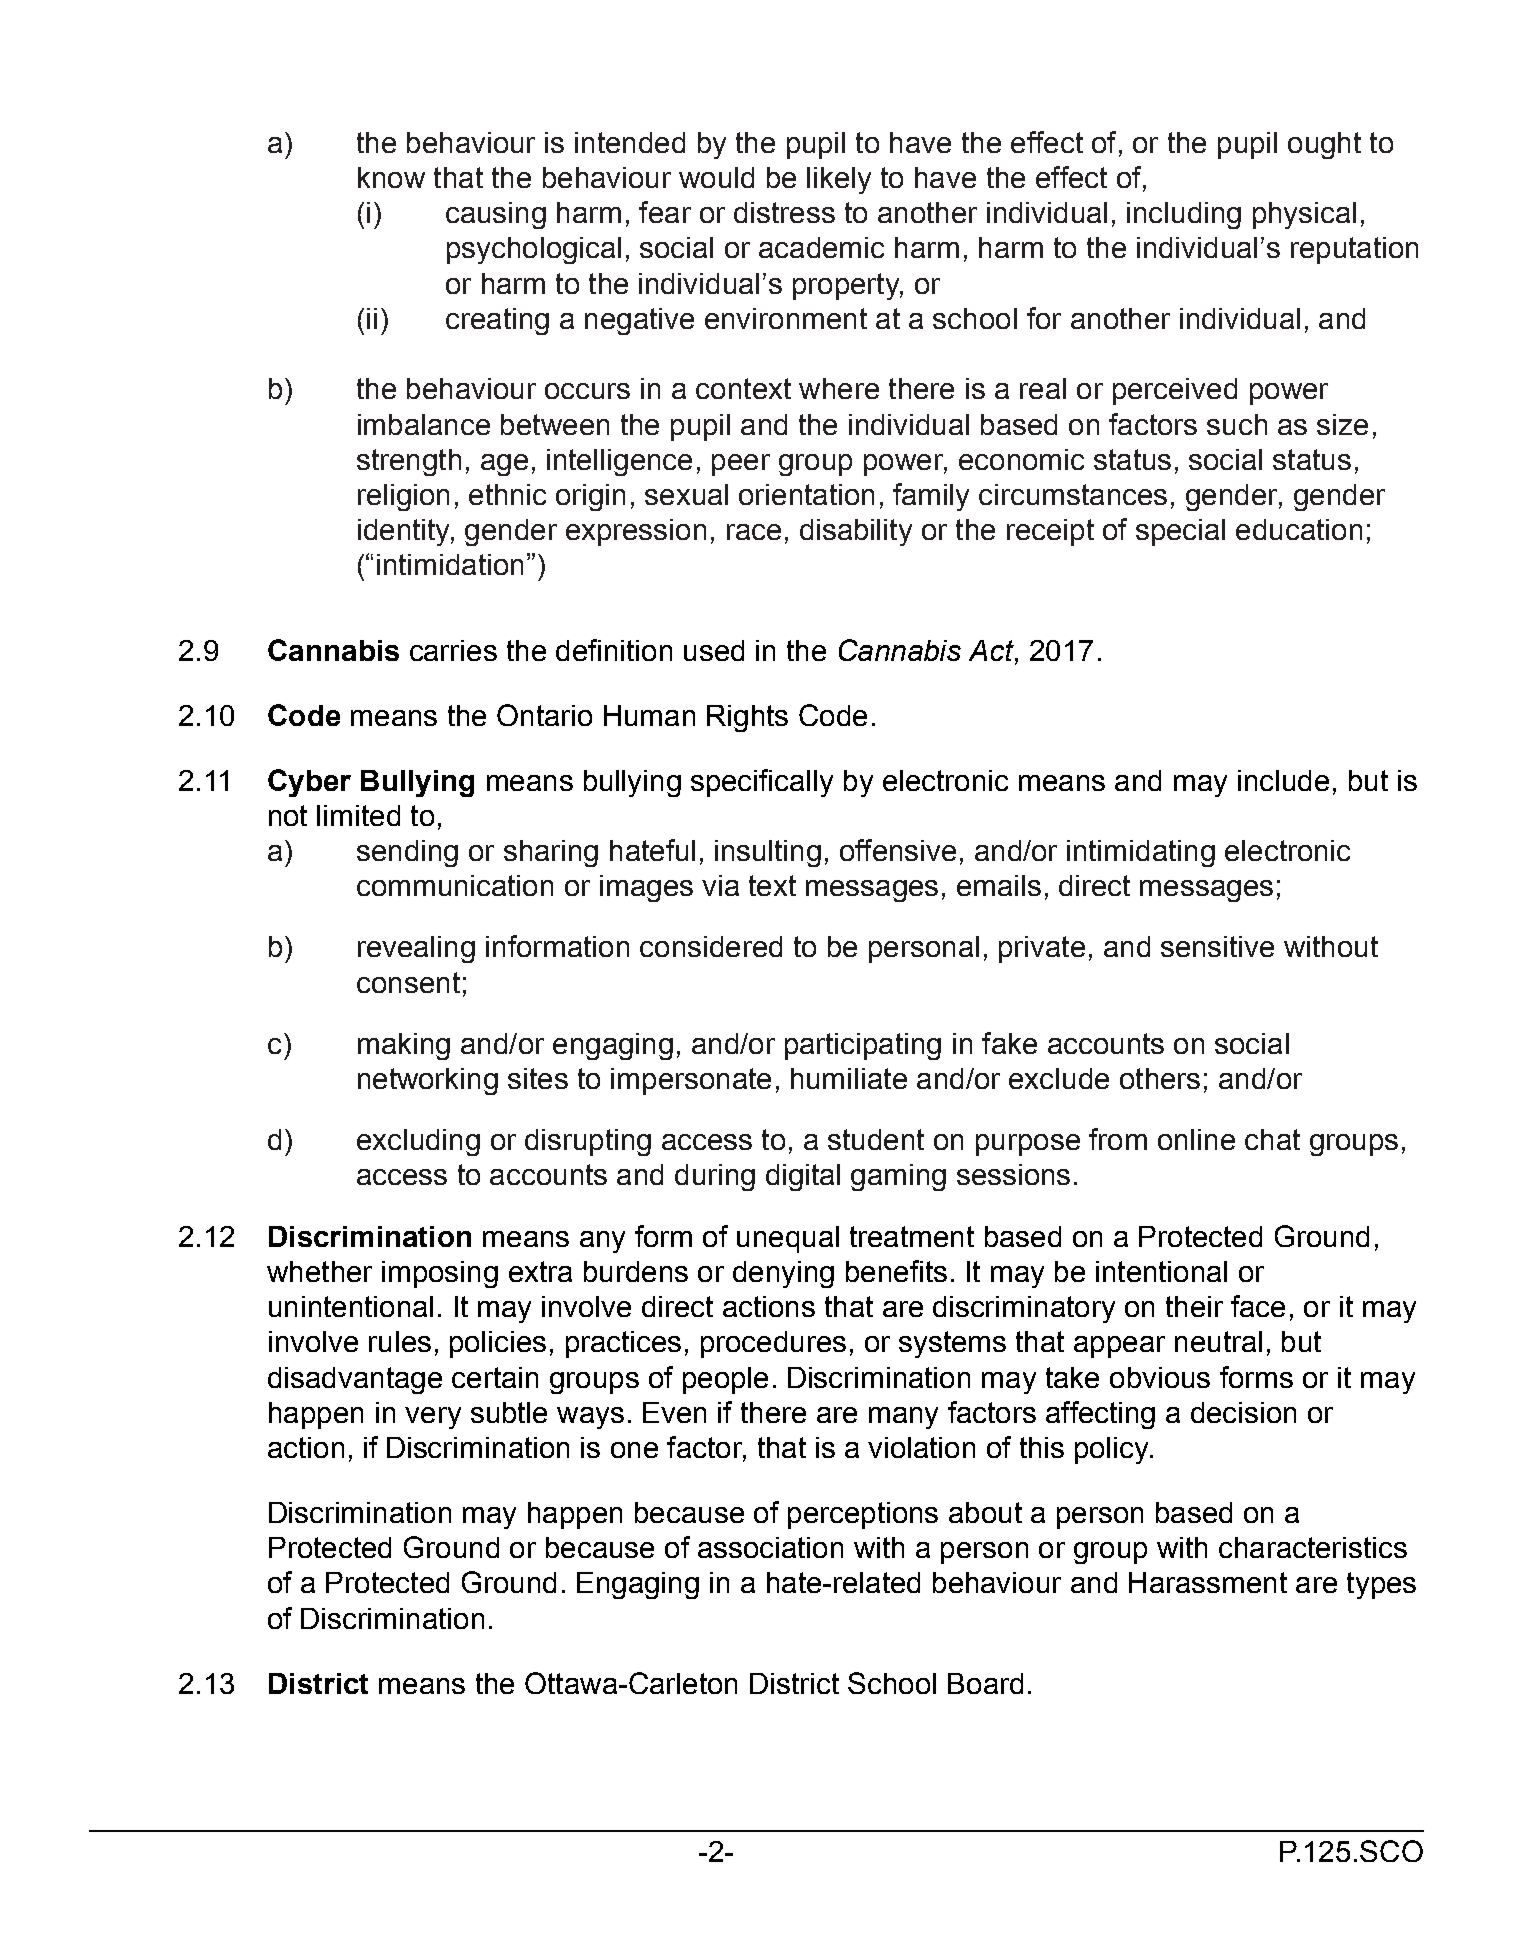  I want to click on communication, so click(455, 885).
